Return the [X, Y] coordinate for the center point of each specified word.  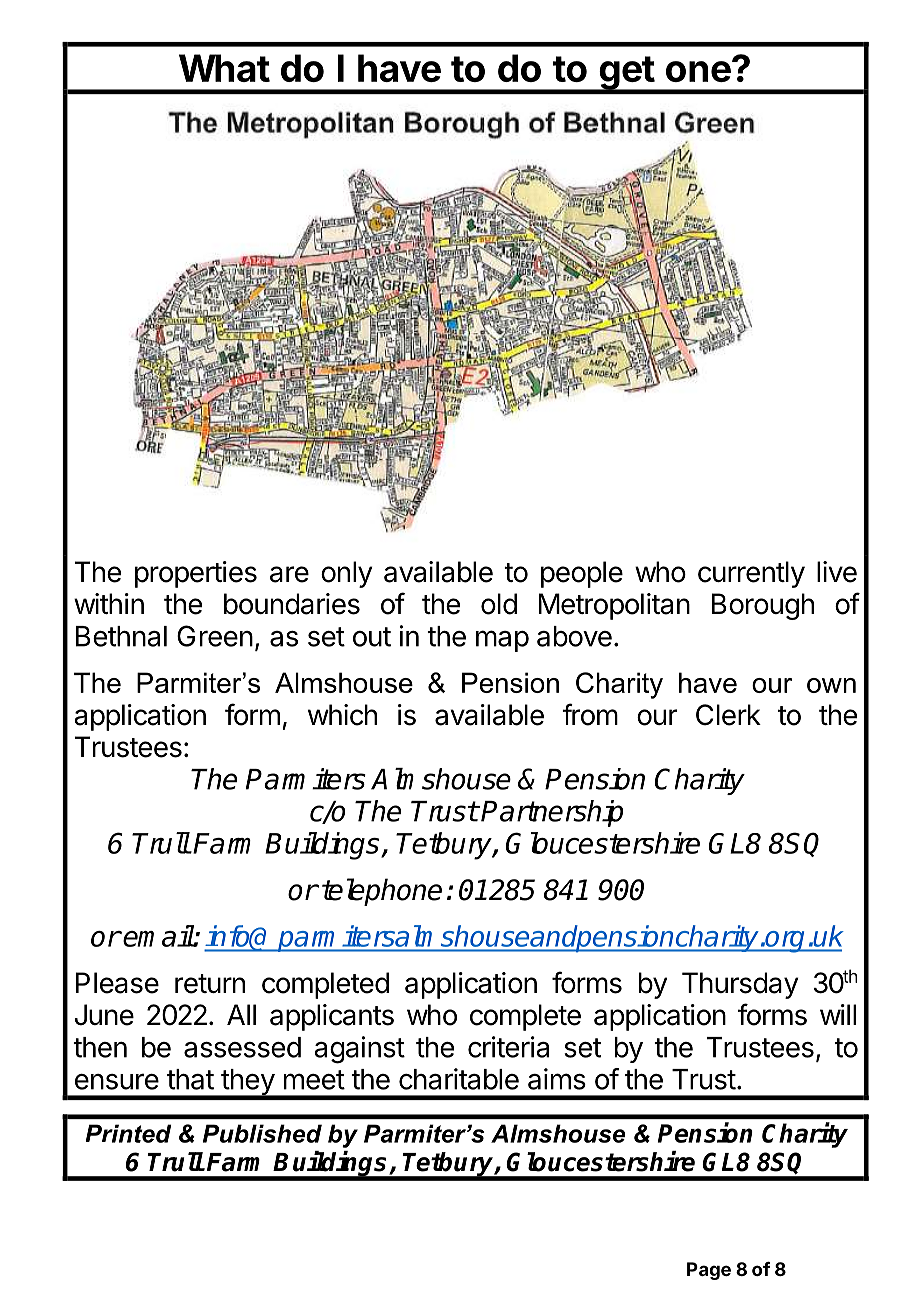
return [210, 984]
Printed [128, 1133]
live [837, 572]
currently [751, 574]
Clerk [728, 715]
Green [215, 636]
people [582, 574]
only [346, 574]
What [224, 68]
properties [196, 574]
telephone [382, 892]
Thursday [740, 985]
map [502, 641]
